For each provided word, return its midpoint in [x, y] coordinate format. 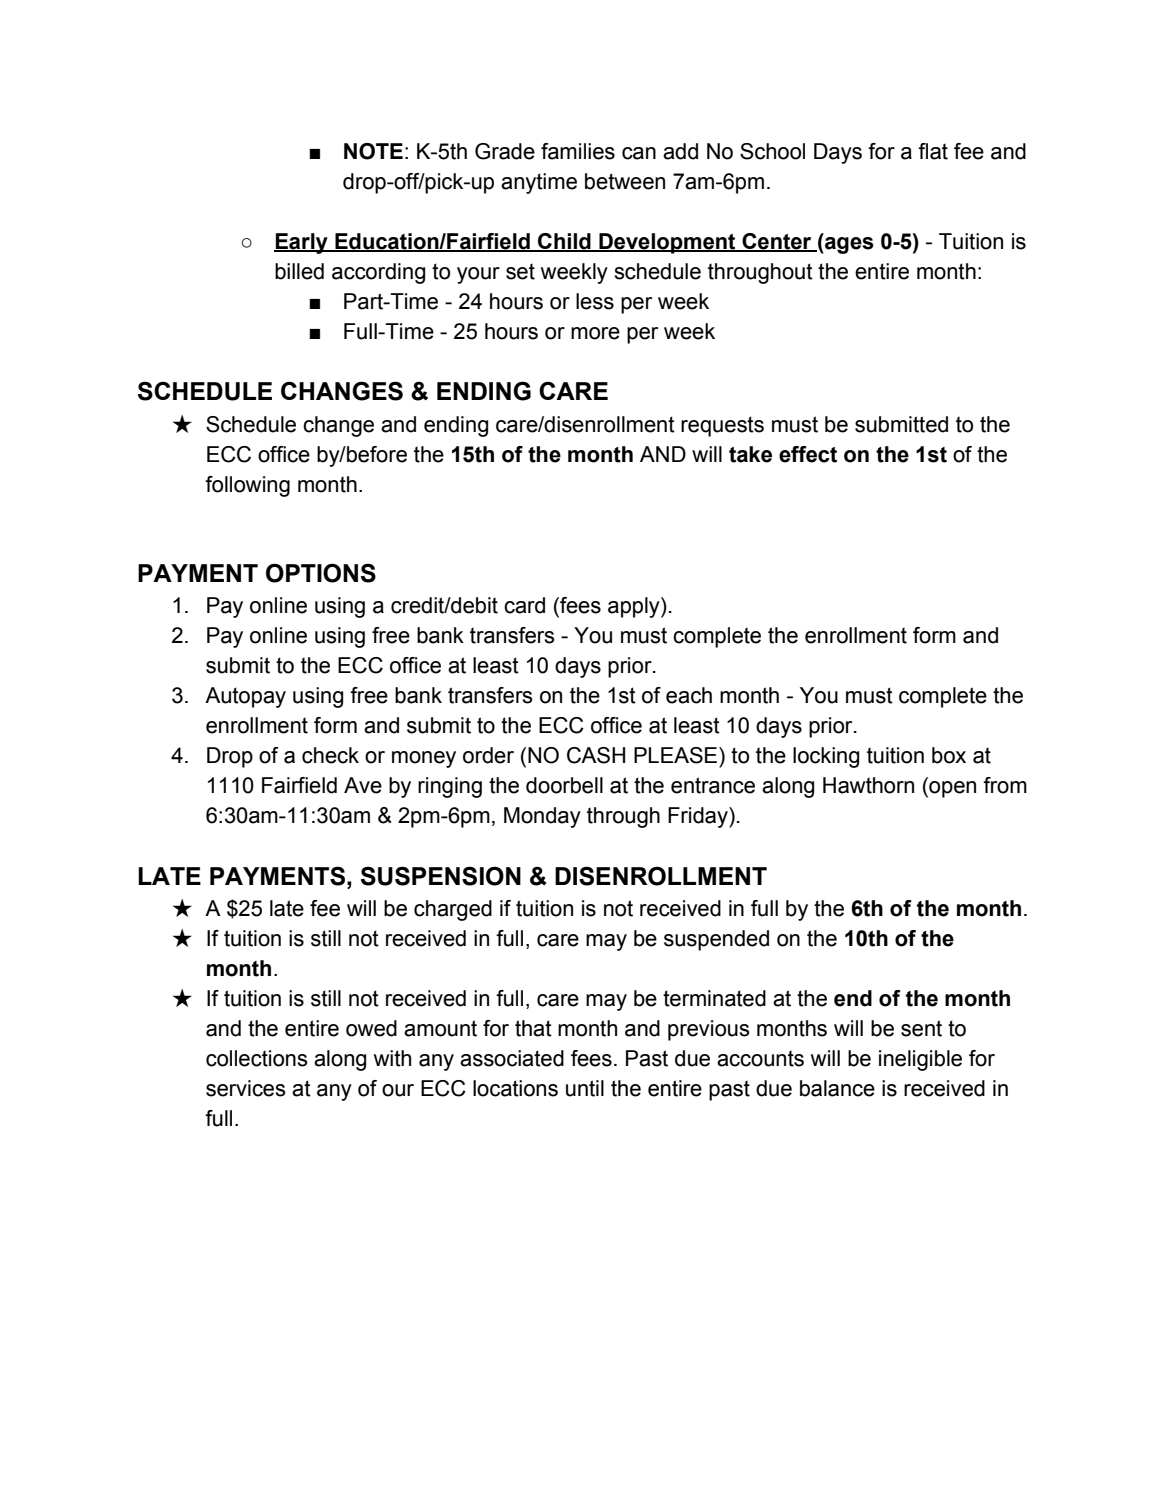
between [625, 181]
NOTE [373, 151]
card [524, 605]
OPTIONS [321, 573]
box [949, 755]
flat [933, 151]
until [585, 1088]
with [392, 1058]
